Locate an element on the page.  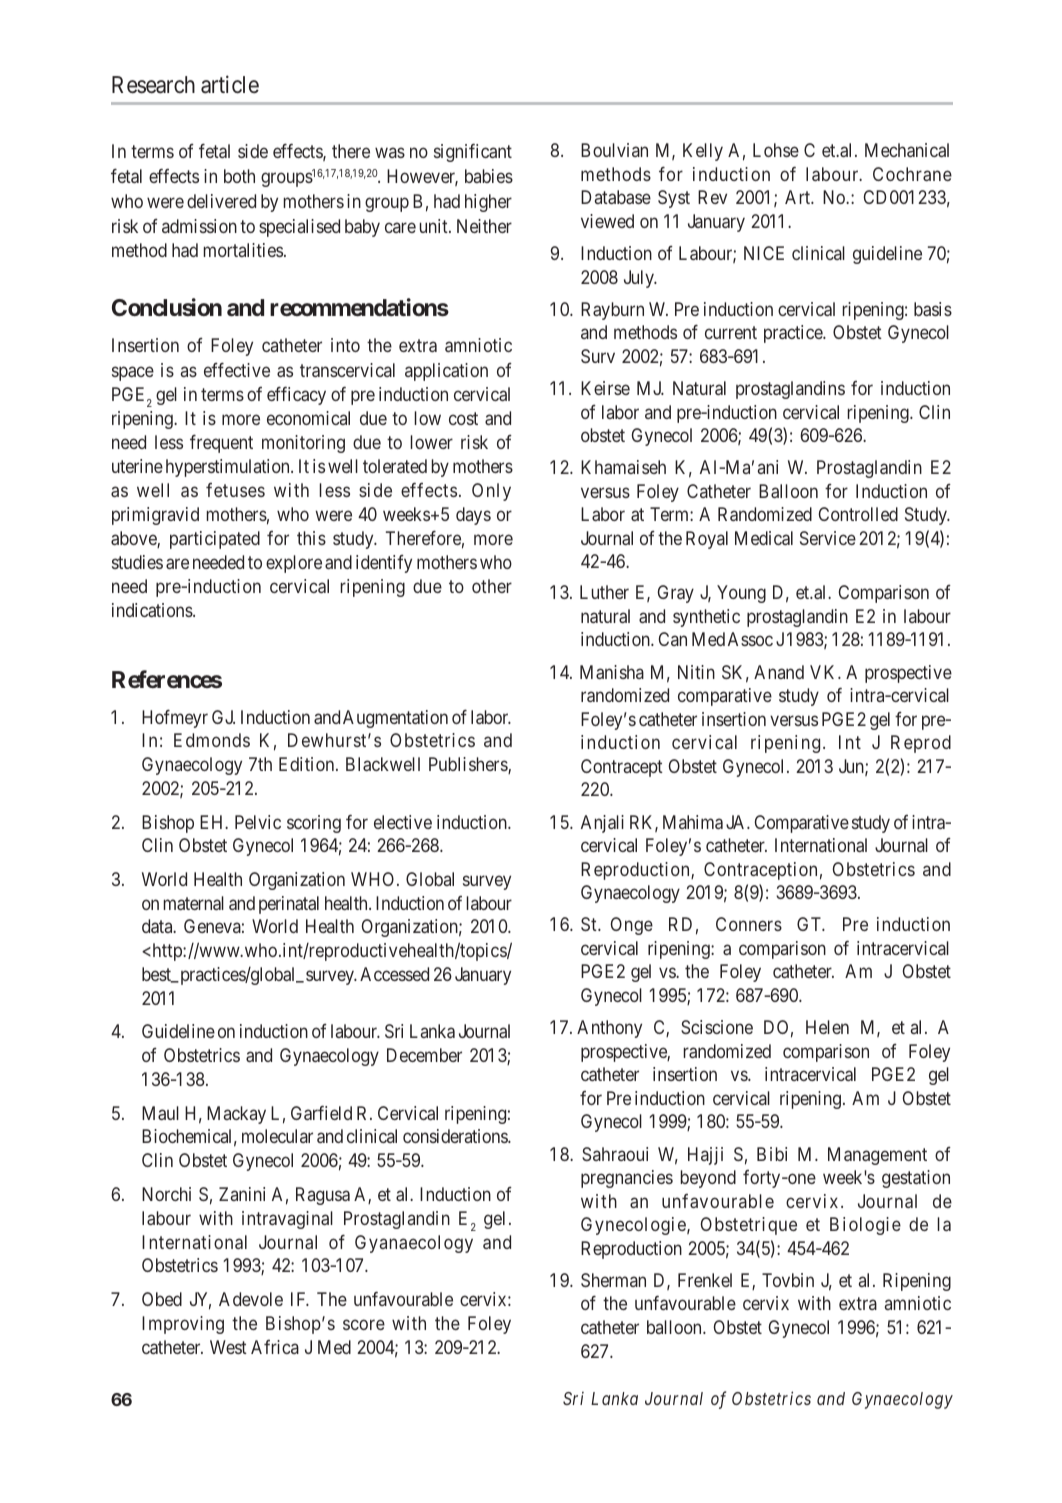
Controlled is located at coordinates (858, 514).
